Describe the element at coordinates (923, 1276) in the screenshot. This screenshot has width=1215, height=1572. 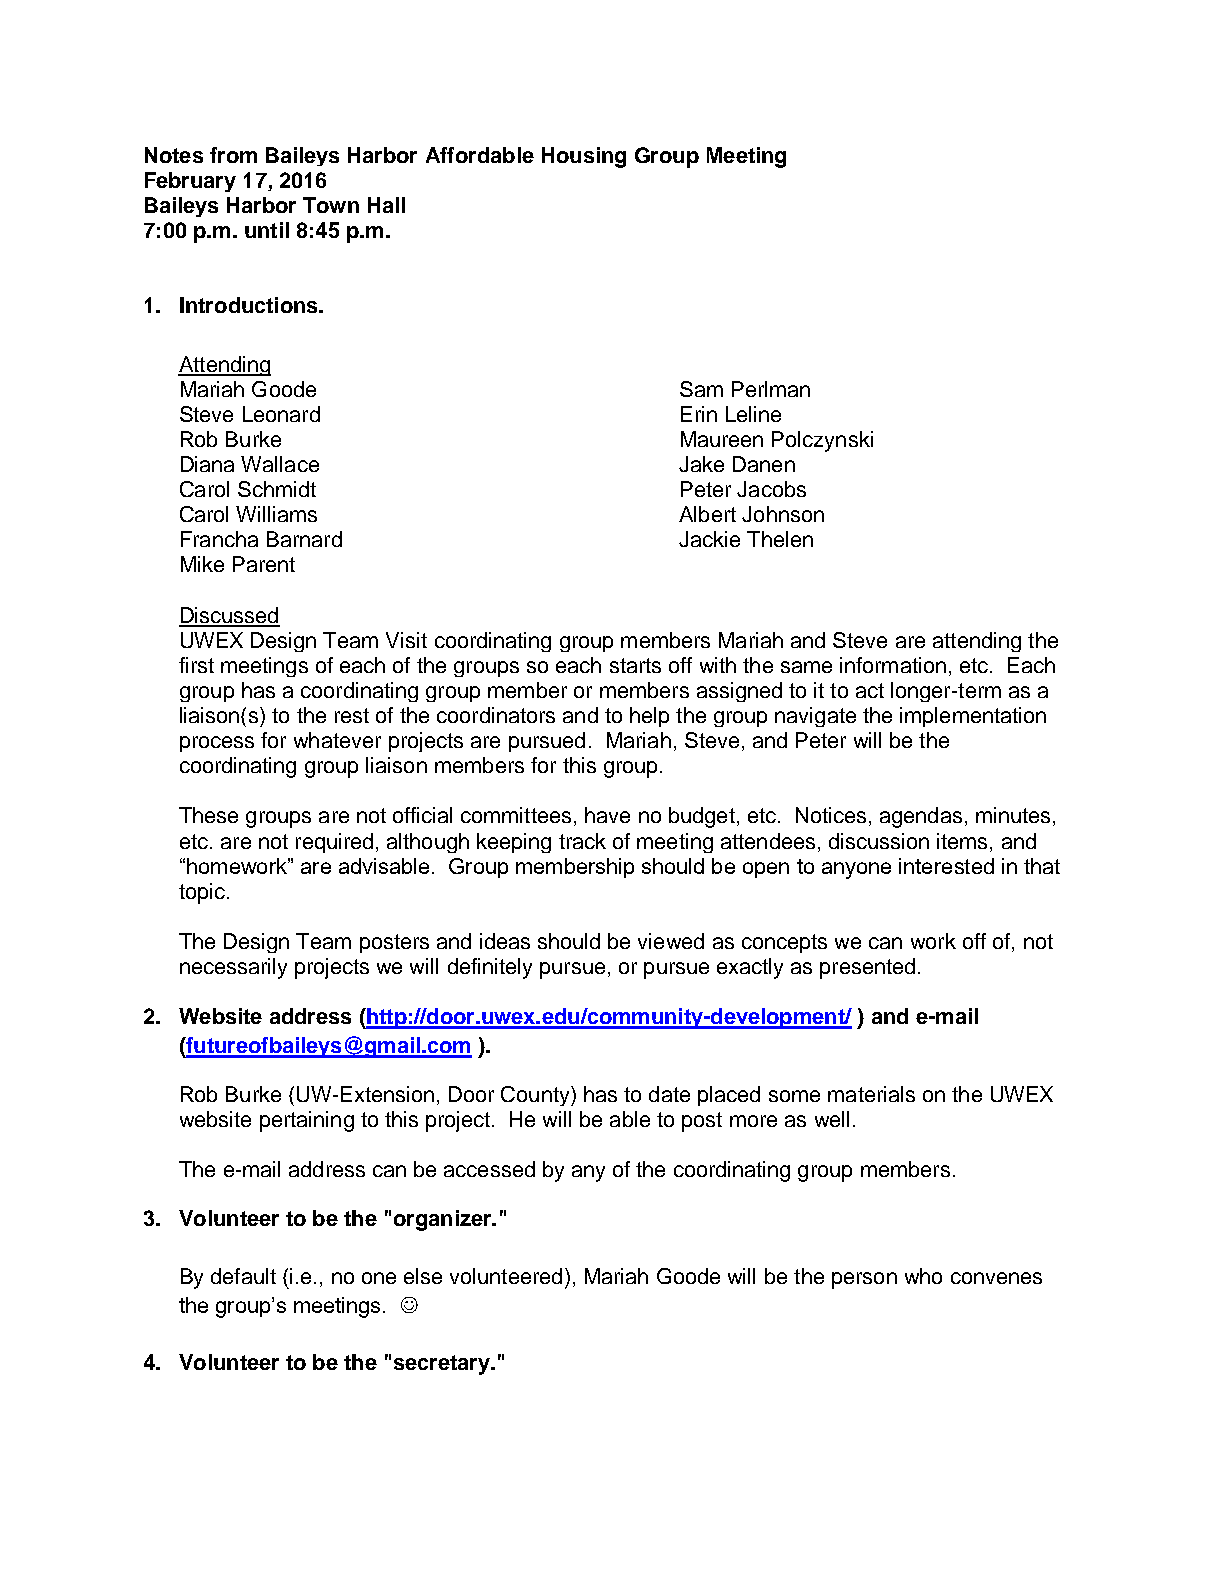
I see `who` at that location.
